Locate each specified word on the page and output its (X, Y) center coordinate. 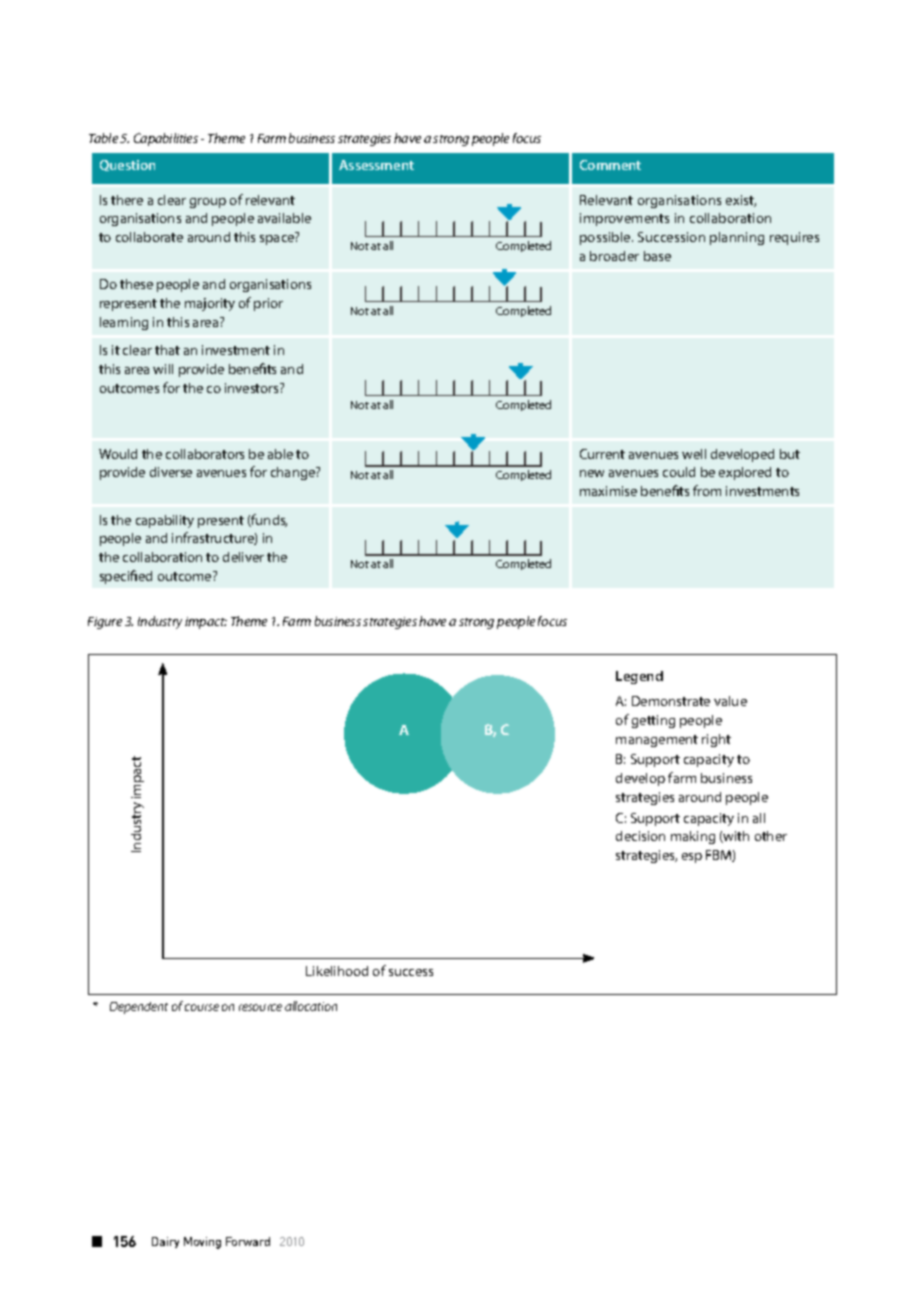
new (592, 473)
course (202, 1007)
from (707, 490)
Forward (248, 1241)
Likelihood (337, 971)
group (208, 203)
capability (165, 521)
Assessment (376, 165)
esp (692, 858)
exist (741, 201)
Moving (202, 1243)
